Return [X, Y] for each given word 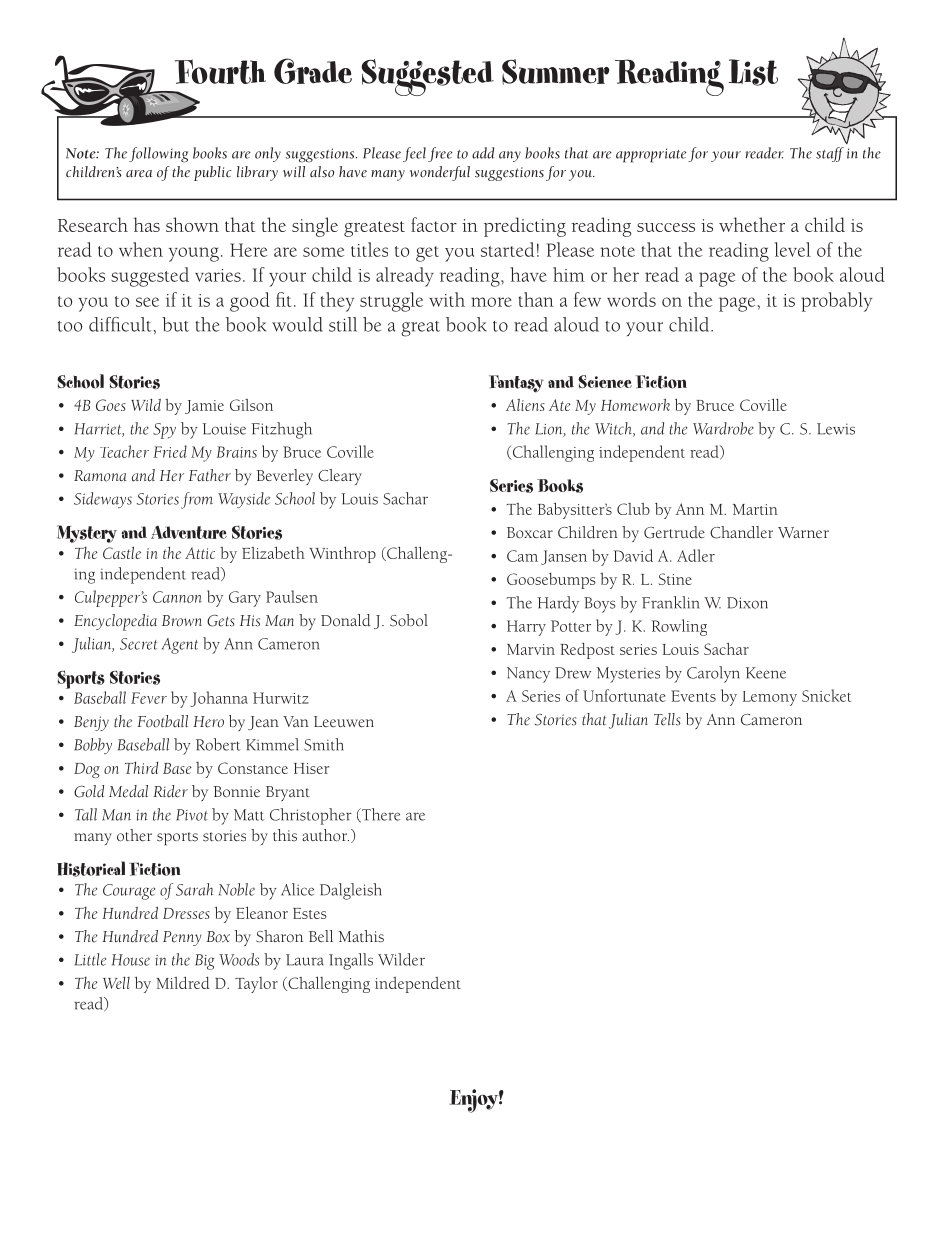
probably [837, 302]
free [440, 154]
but [175, 324]
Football [162, 721]
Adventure [189, 532]
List [753, 72]
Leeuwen [344, 722]
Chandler [741, 532]
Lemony [770, 698]
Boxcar [530, 533]
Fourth [220, 71]
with [447, 299]
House [131, 960]
